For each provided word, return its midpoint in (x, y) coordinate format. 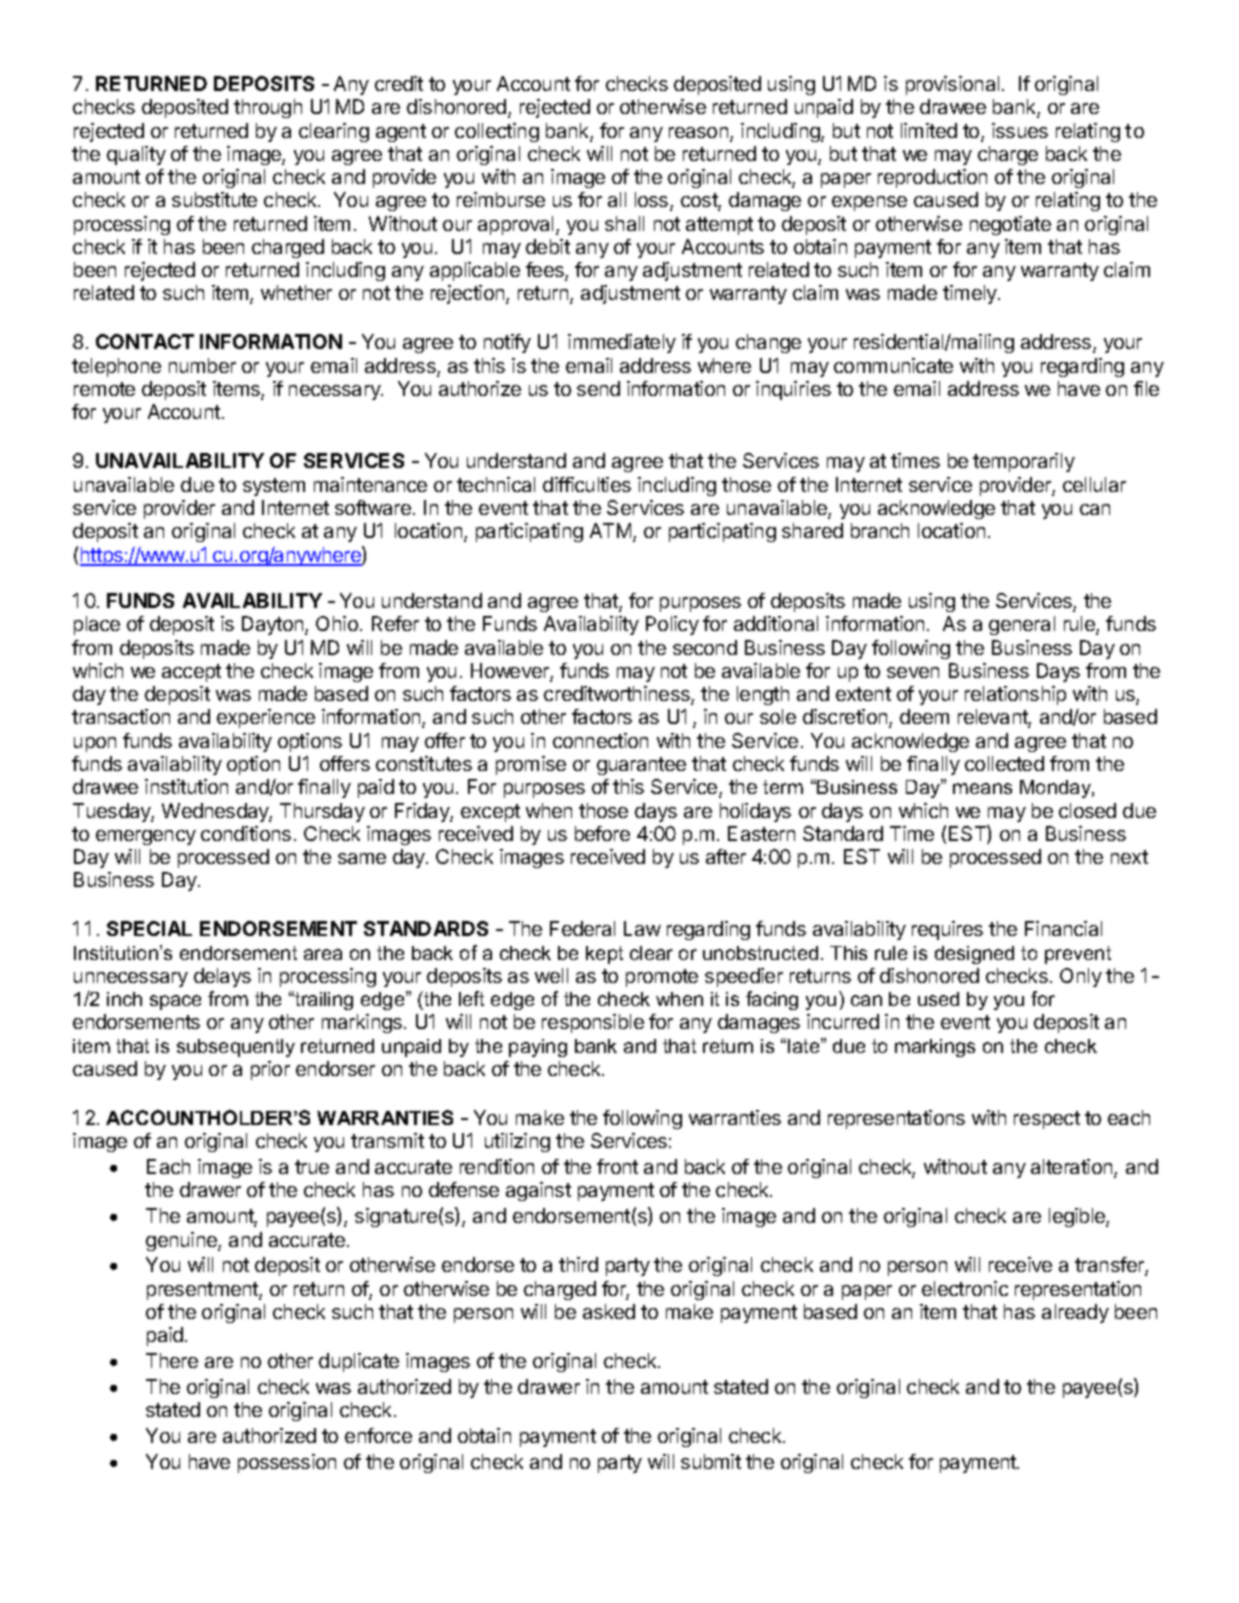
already (1075, 1313)
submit (711, 1461)
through (268, 108)
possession (287, 1463)
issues (1020, 130)
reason (698, 132)
